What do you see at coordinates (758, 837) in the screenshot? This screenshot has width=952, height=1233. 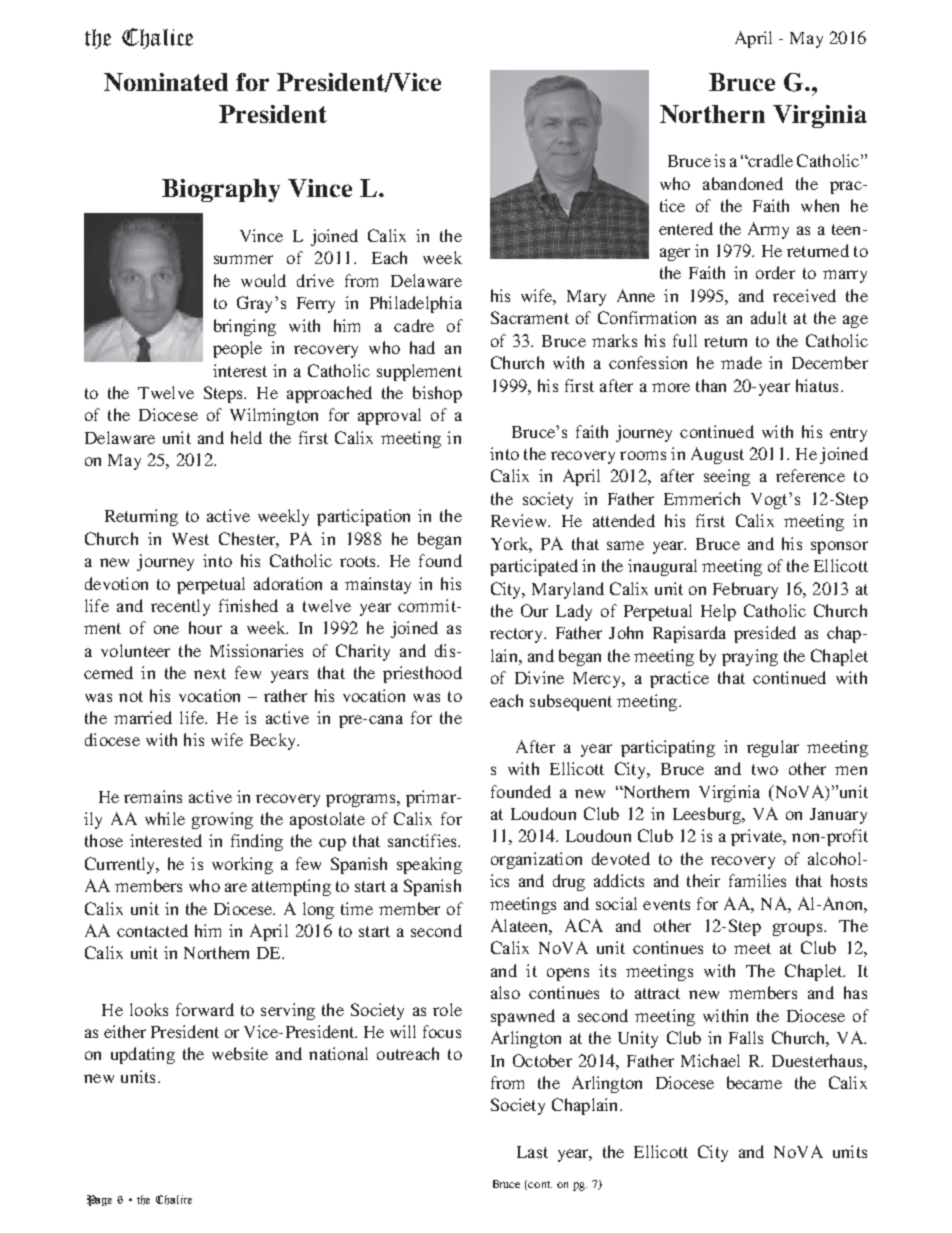 I see `private` at bounding box center [758, 837].
